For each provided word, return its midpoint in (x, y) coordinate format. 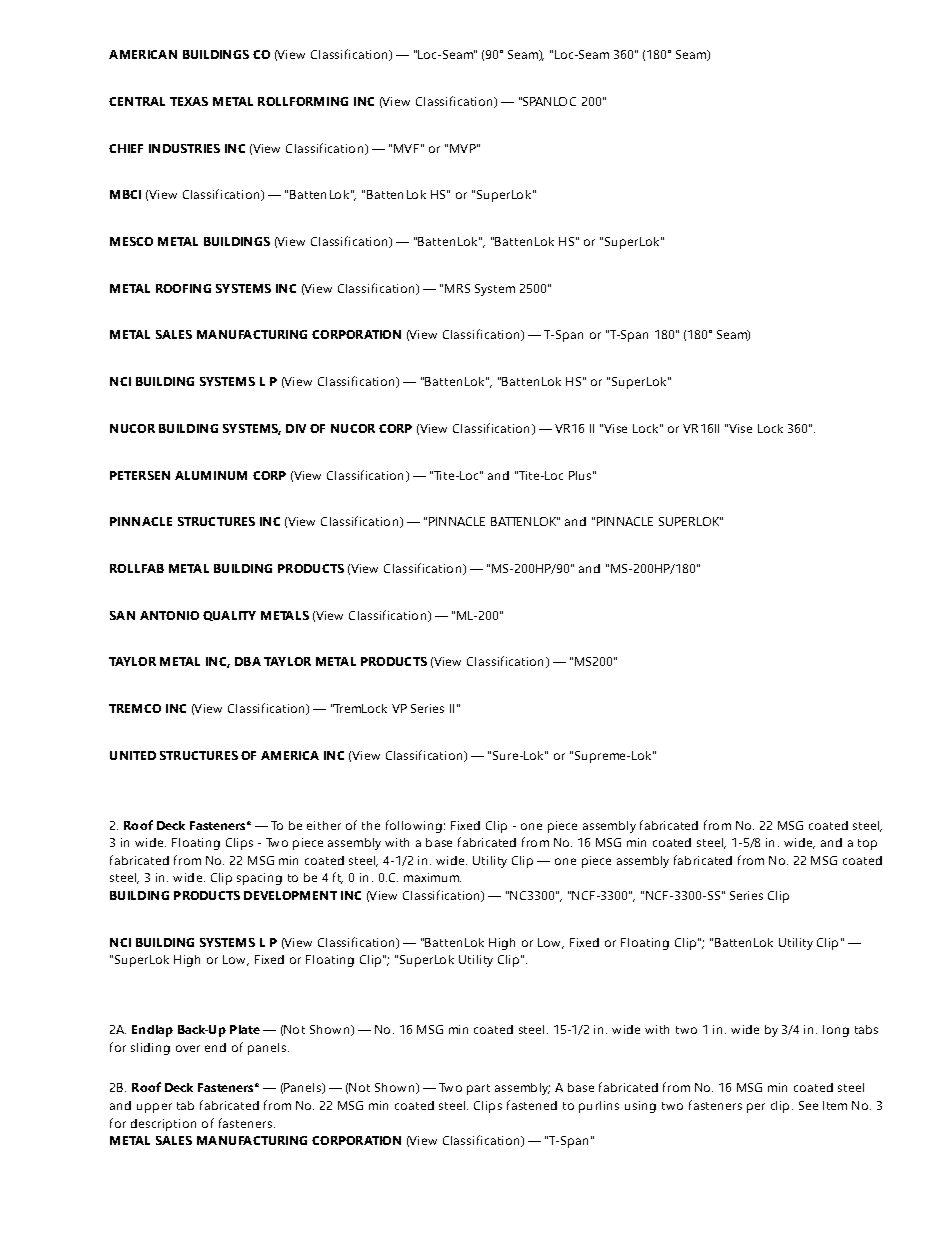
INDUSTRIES (184, 148)
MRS (457, 288)
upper (154, 1108)
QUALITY (229, 616)
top (867, 844)
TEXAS (189, 101)
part (478, 1089)
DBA (248, 661)
